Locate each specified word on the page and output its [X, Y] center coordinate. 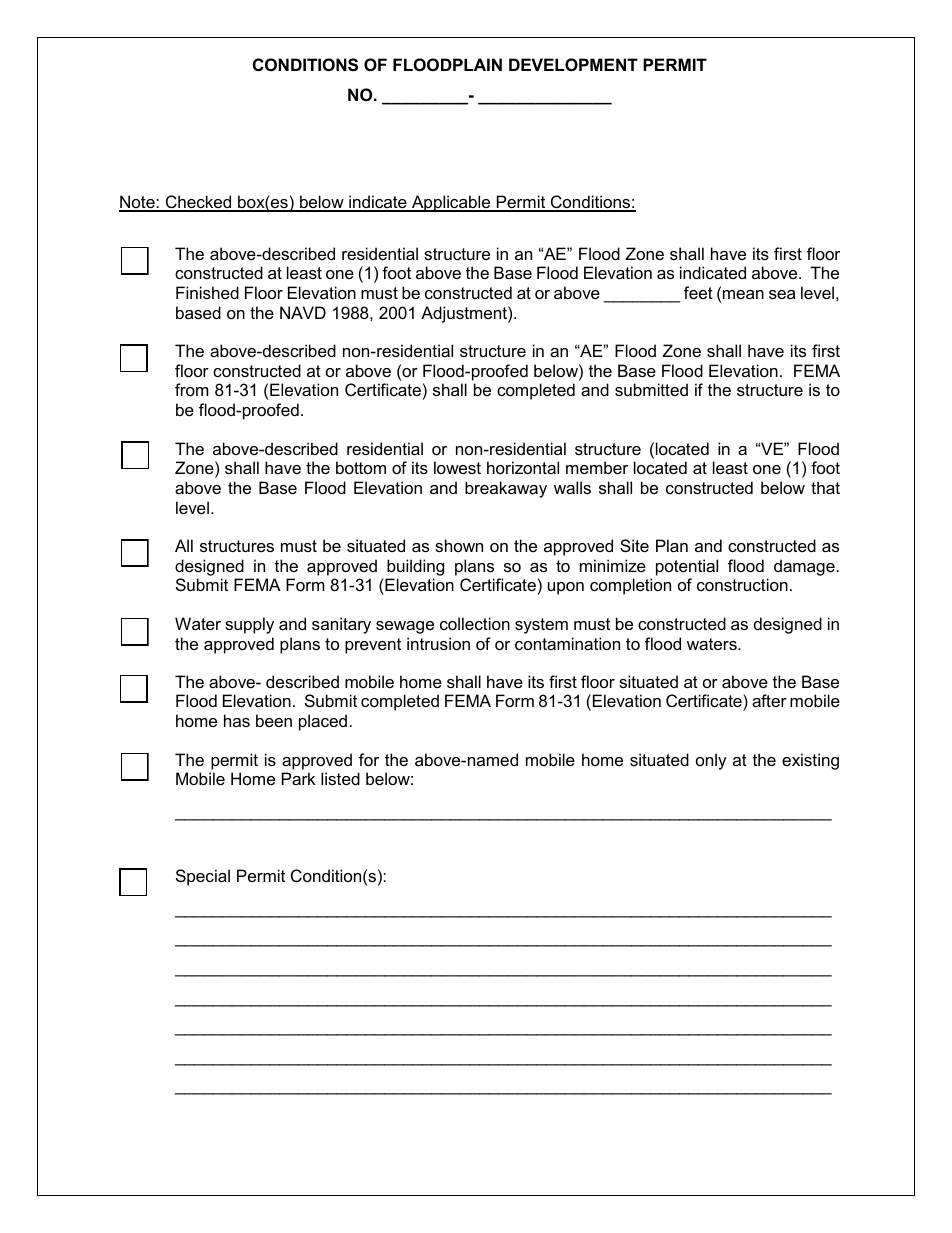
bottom [361, 467]
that [825, 487]
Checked [198, 203]
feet [698, 292]
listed [340, 778]
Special [203, 877]
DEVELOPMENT [573, 64]
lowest [457, 467]
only [711, 761]
